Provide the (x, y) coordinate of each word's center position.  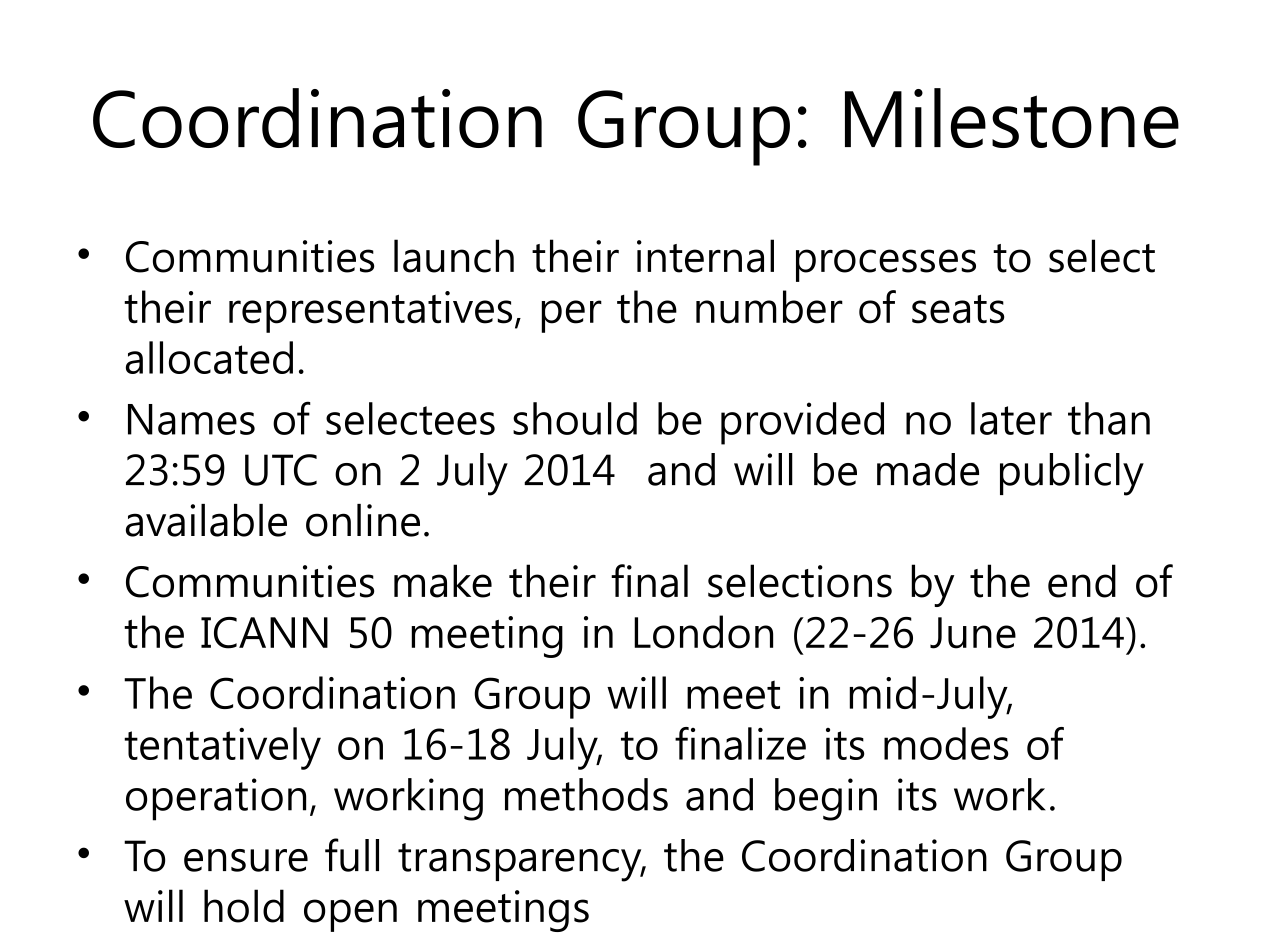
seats (958, 309)
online (363, 520)
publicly (1072, 474)
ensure (246, 860)
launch (454, 256)
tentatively (222, 748)
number (769, 307)
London (703, 632)
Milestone (1012, 118)
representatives (370, 312)
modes (946, 743)
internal (705, 256)
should (575, 418)
